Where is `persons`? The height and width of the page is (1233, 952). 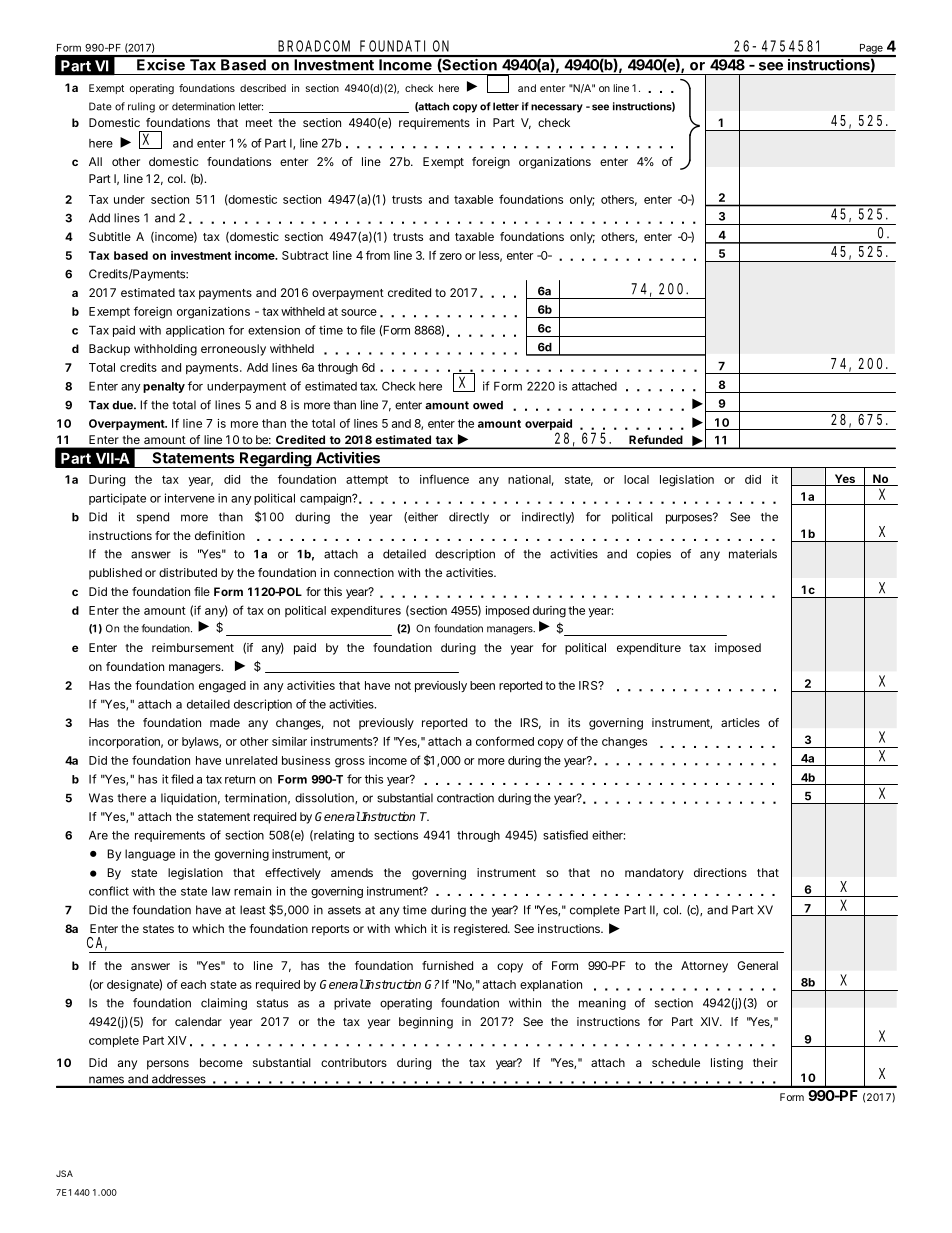
persons is located at coordinates (168, 1065).
